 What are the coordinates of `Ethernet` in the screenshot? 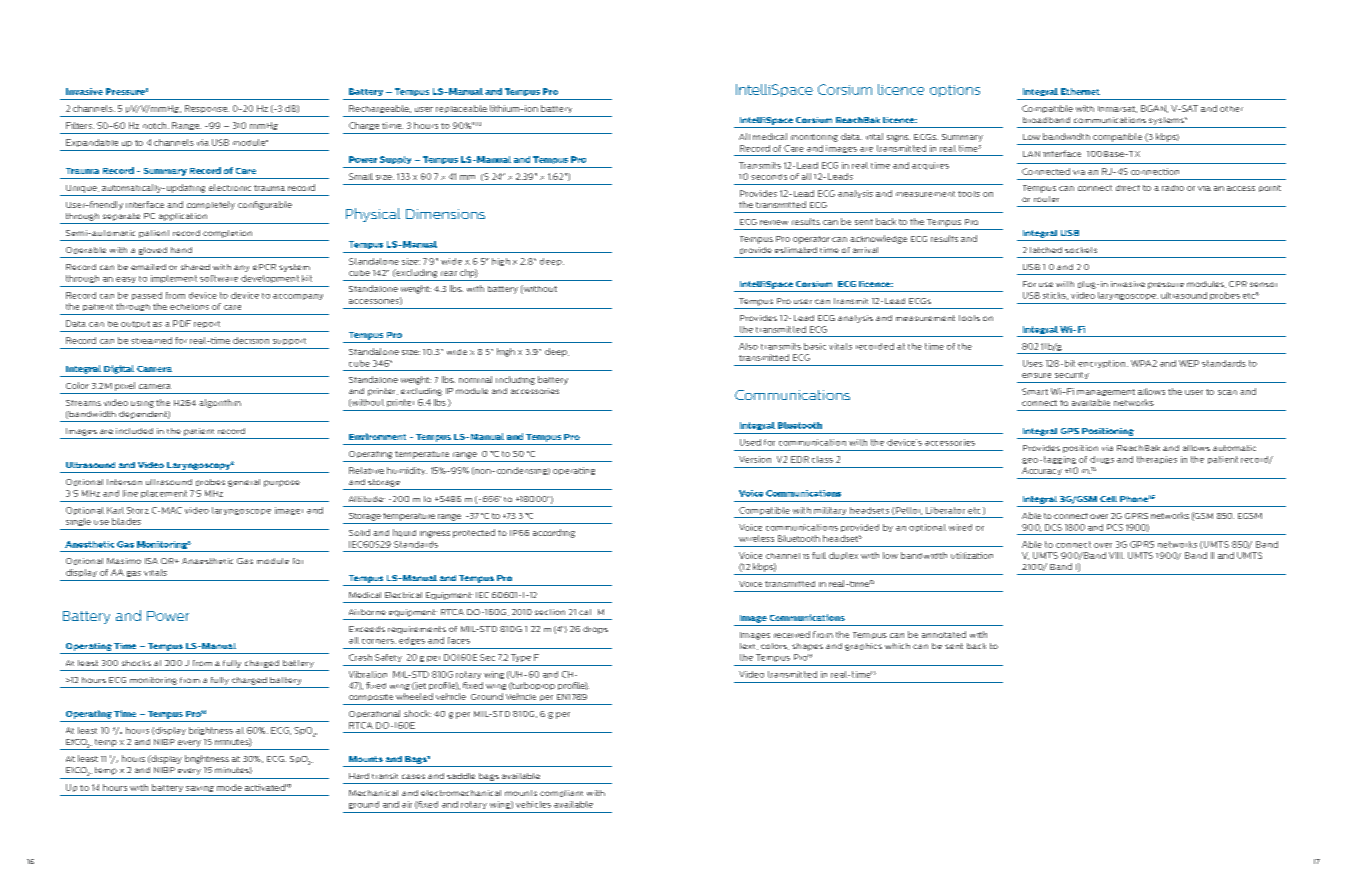 It's located at (1080, 91).
